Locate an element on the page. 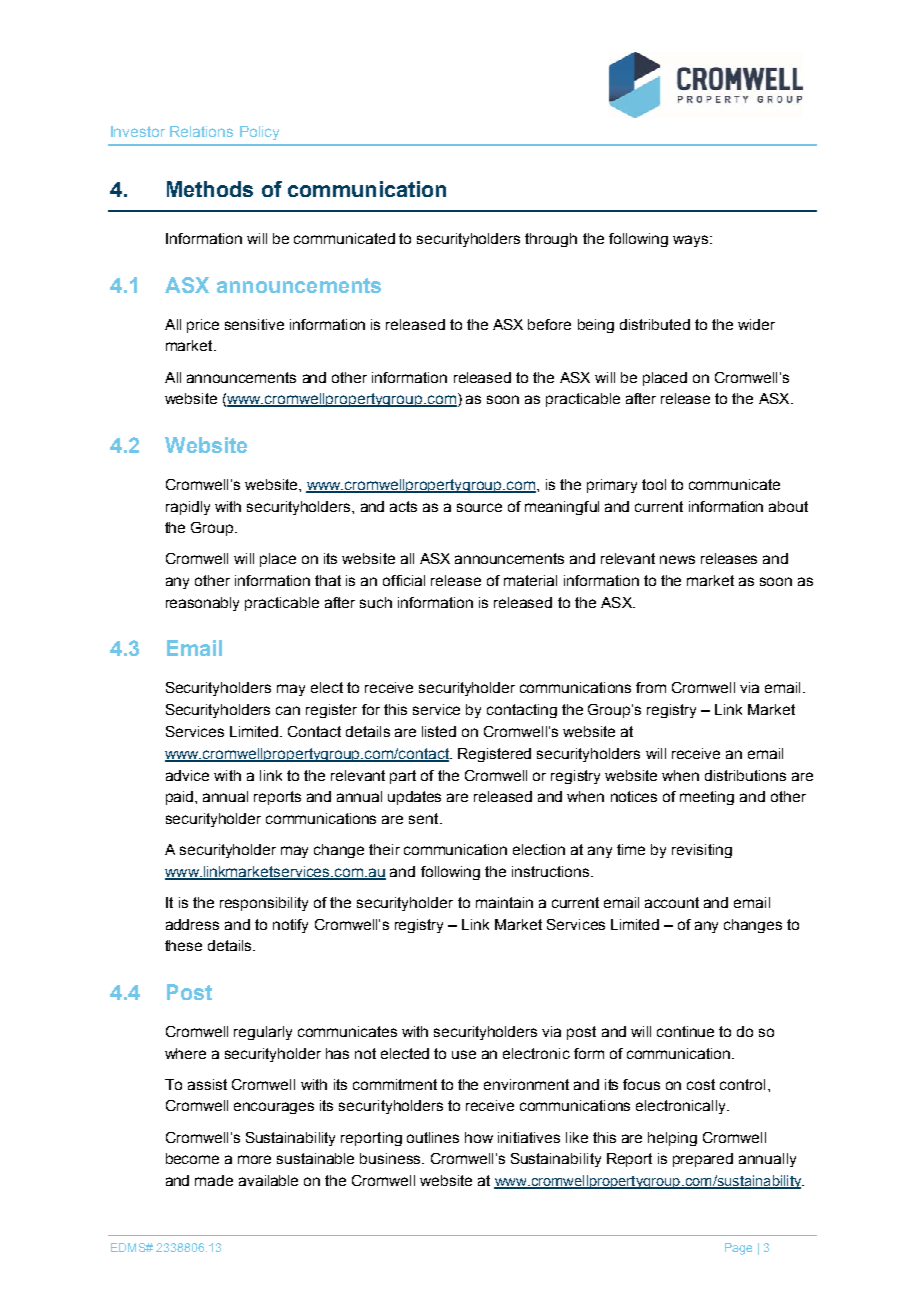 Image resolution: width=924 pixels, height=1308 pixels. through is located at coordinates (551, 240).
